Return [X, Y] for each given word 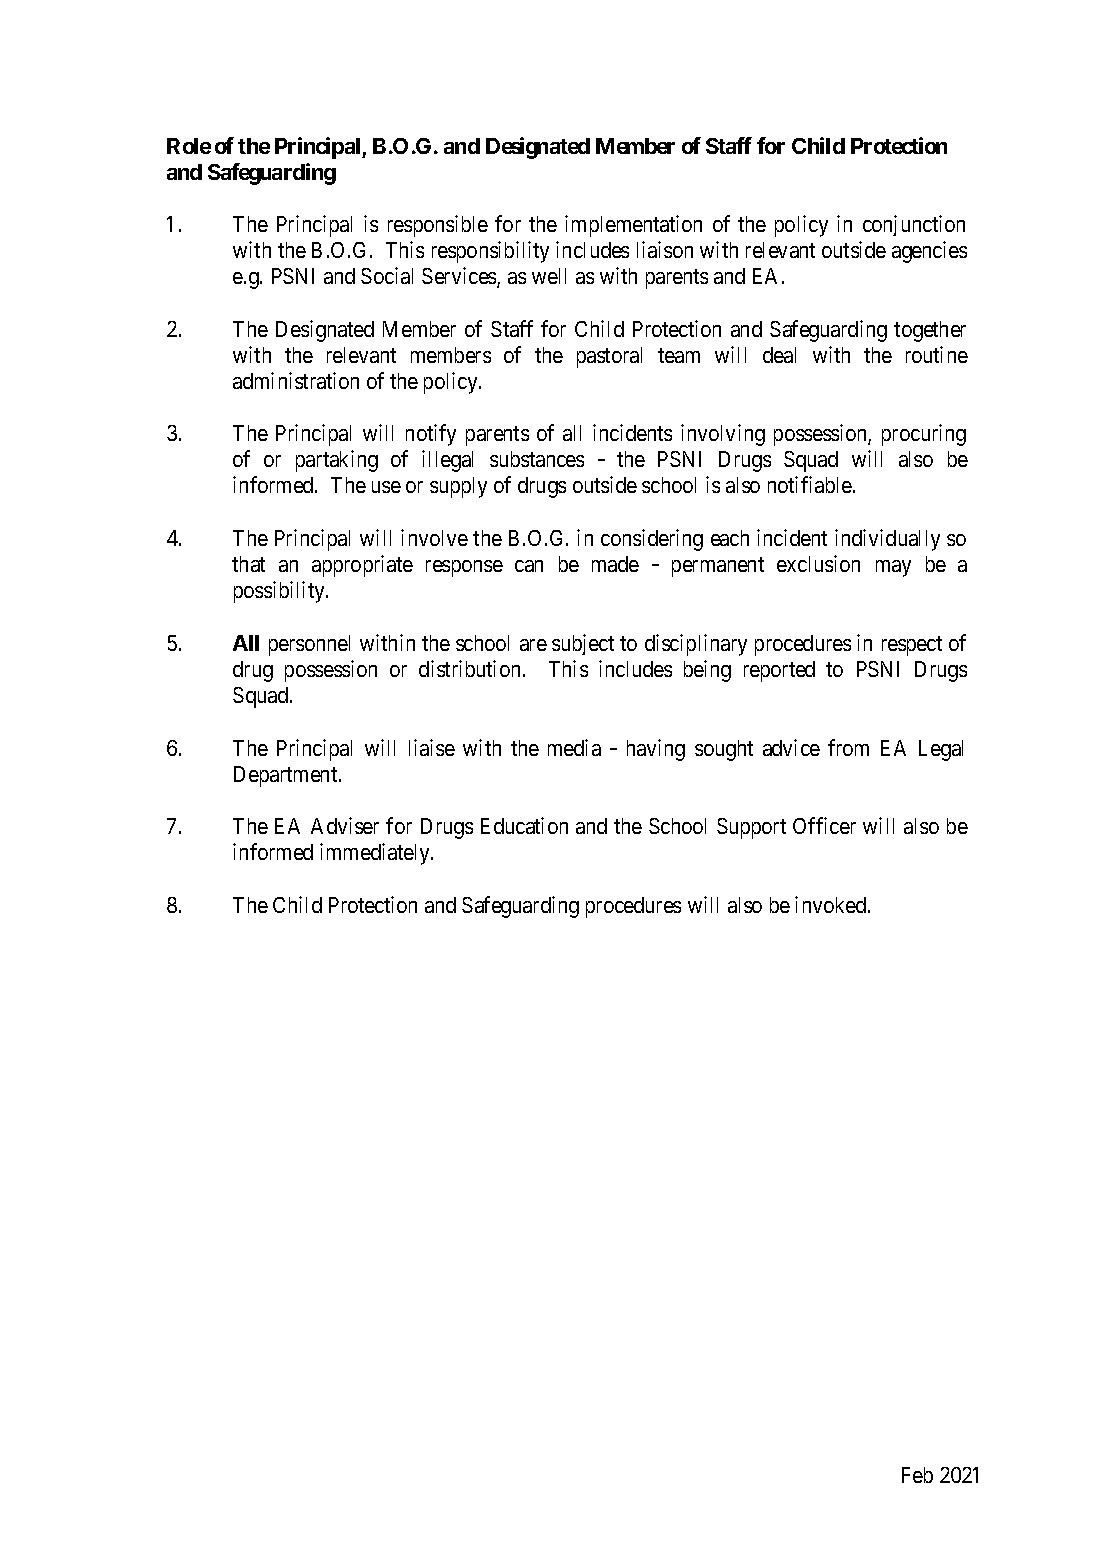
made [615, 564]
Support [751, 828]
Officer [824, 825]
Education [524, 825]
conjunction [914, 225]
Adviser [345, 825]
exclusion [818, 563]
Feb [917, 1475]
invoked [832, 904]
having [656, 750]
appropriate [362, 566]
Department [287, 776]
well [549, 276]
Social [387, 275]
